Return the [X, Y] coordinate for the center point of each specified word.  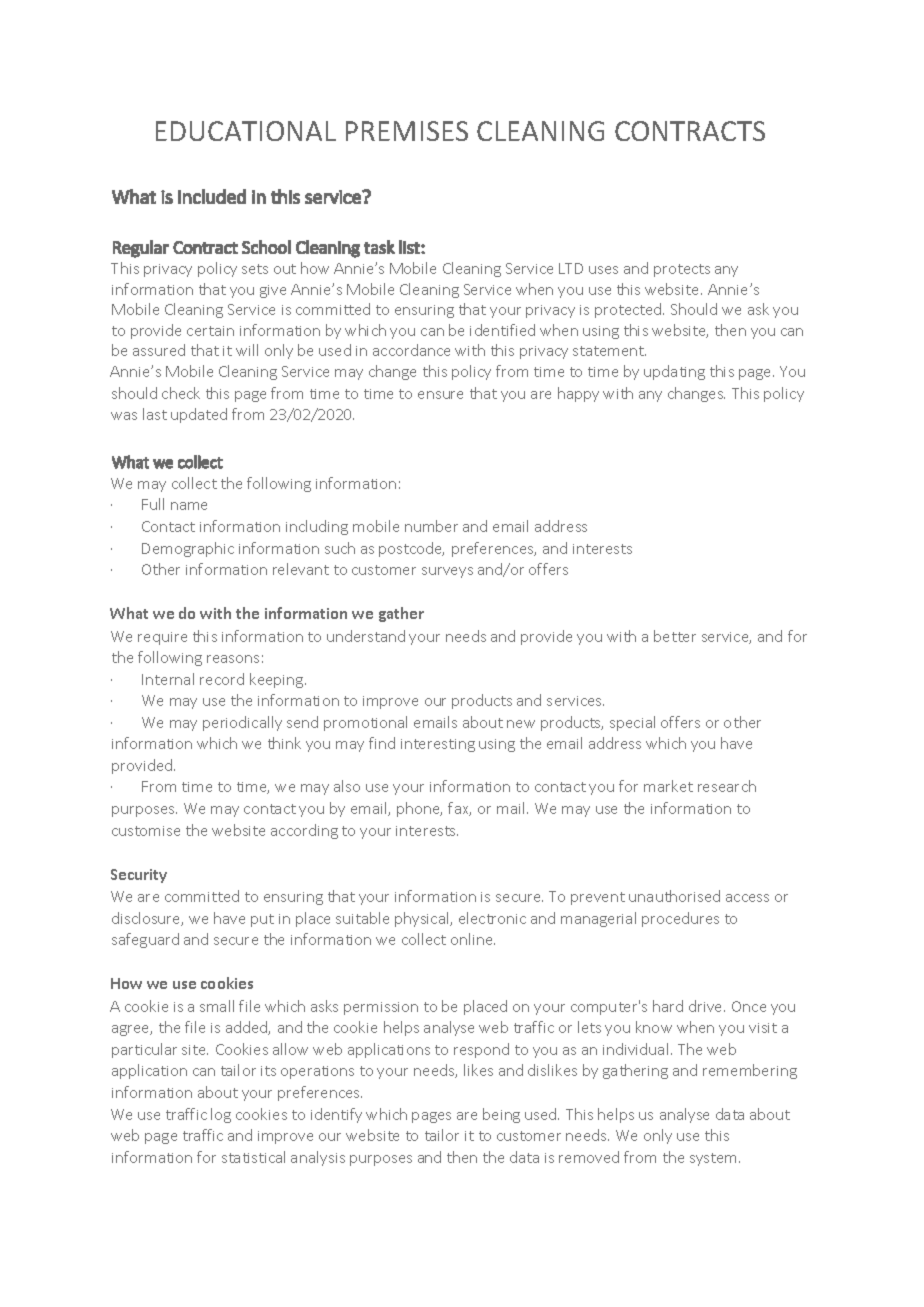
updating [674, 372]
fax [459, 809]
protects [682, 270]
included [212, 196]
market [668, 786]
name [189, 506]
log [221, 1115]
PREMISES [407, 131]
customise [146, 831]
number [431, 526]
